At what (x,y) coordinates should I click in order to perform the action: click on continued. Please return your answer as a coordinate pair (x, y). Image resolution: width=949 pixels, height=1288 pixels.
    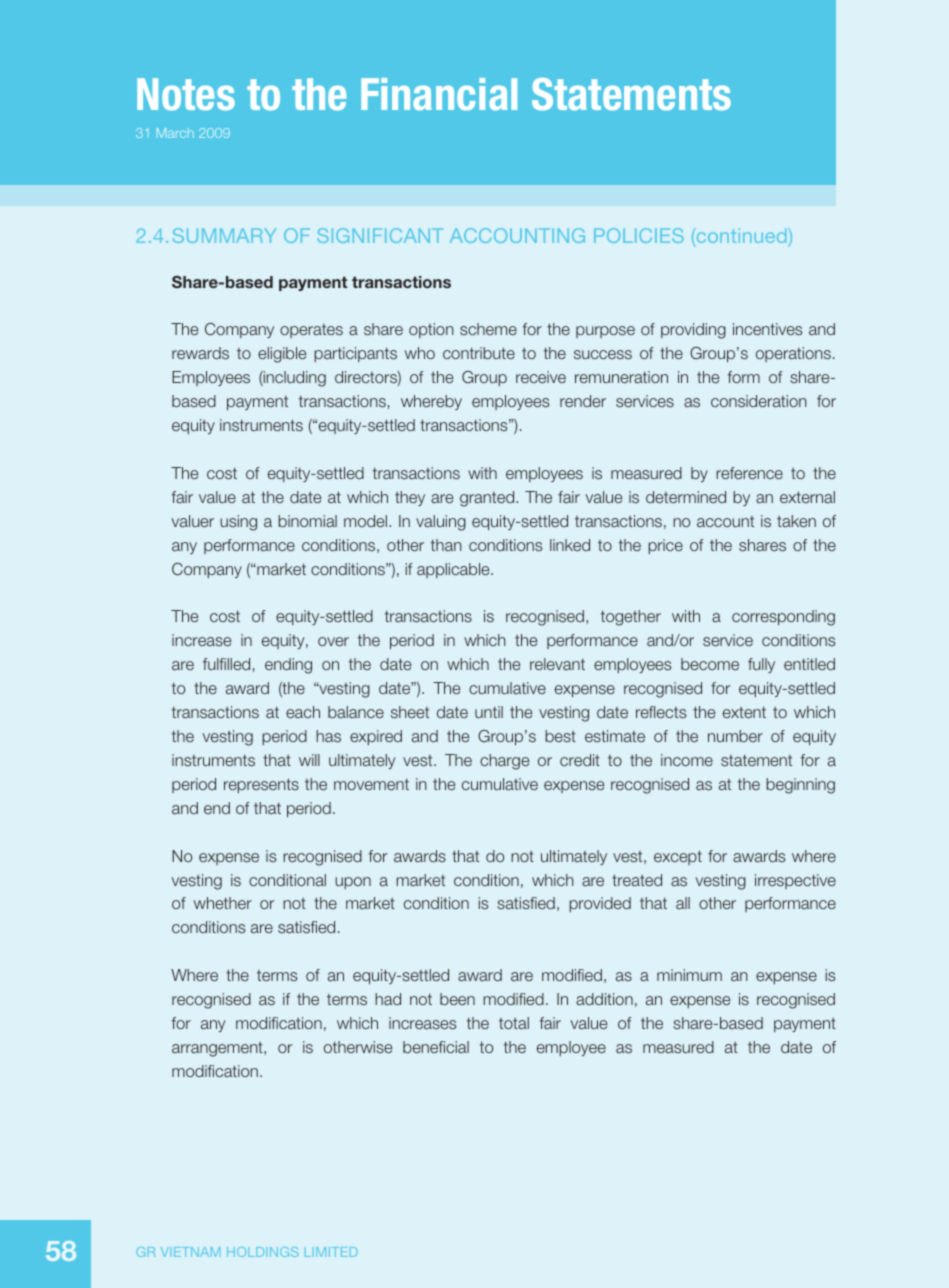
    Looking at the image, I should click on (741, 237).
